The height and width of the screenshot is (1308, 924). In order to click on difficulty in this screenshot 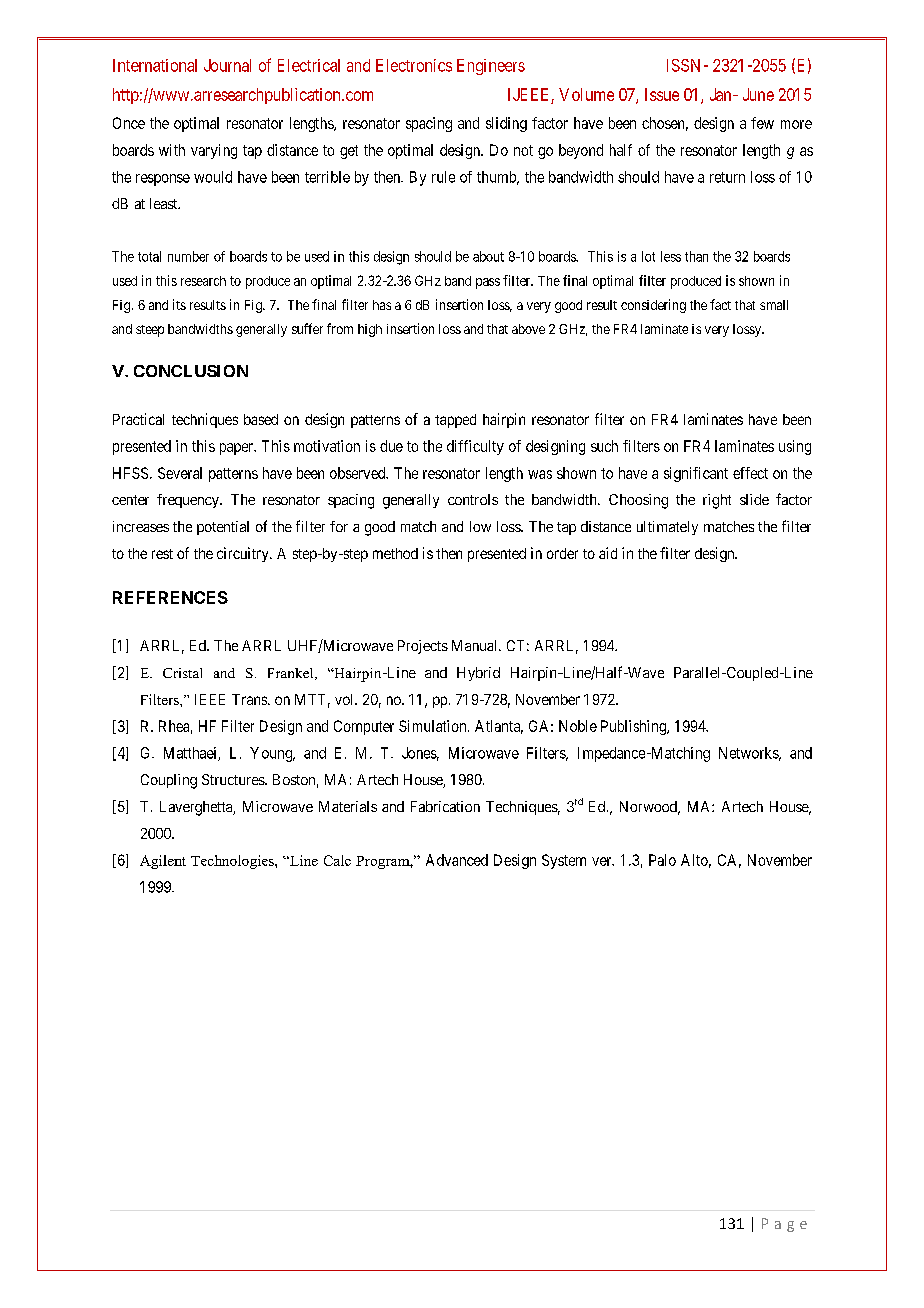, I will do `click(475, 447)`.
